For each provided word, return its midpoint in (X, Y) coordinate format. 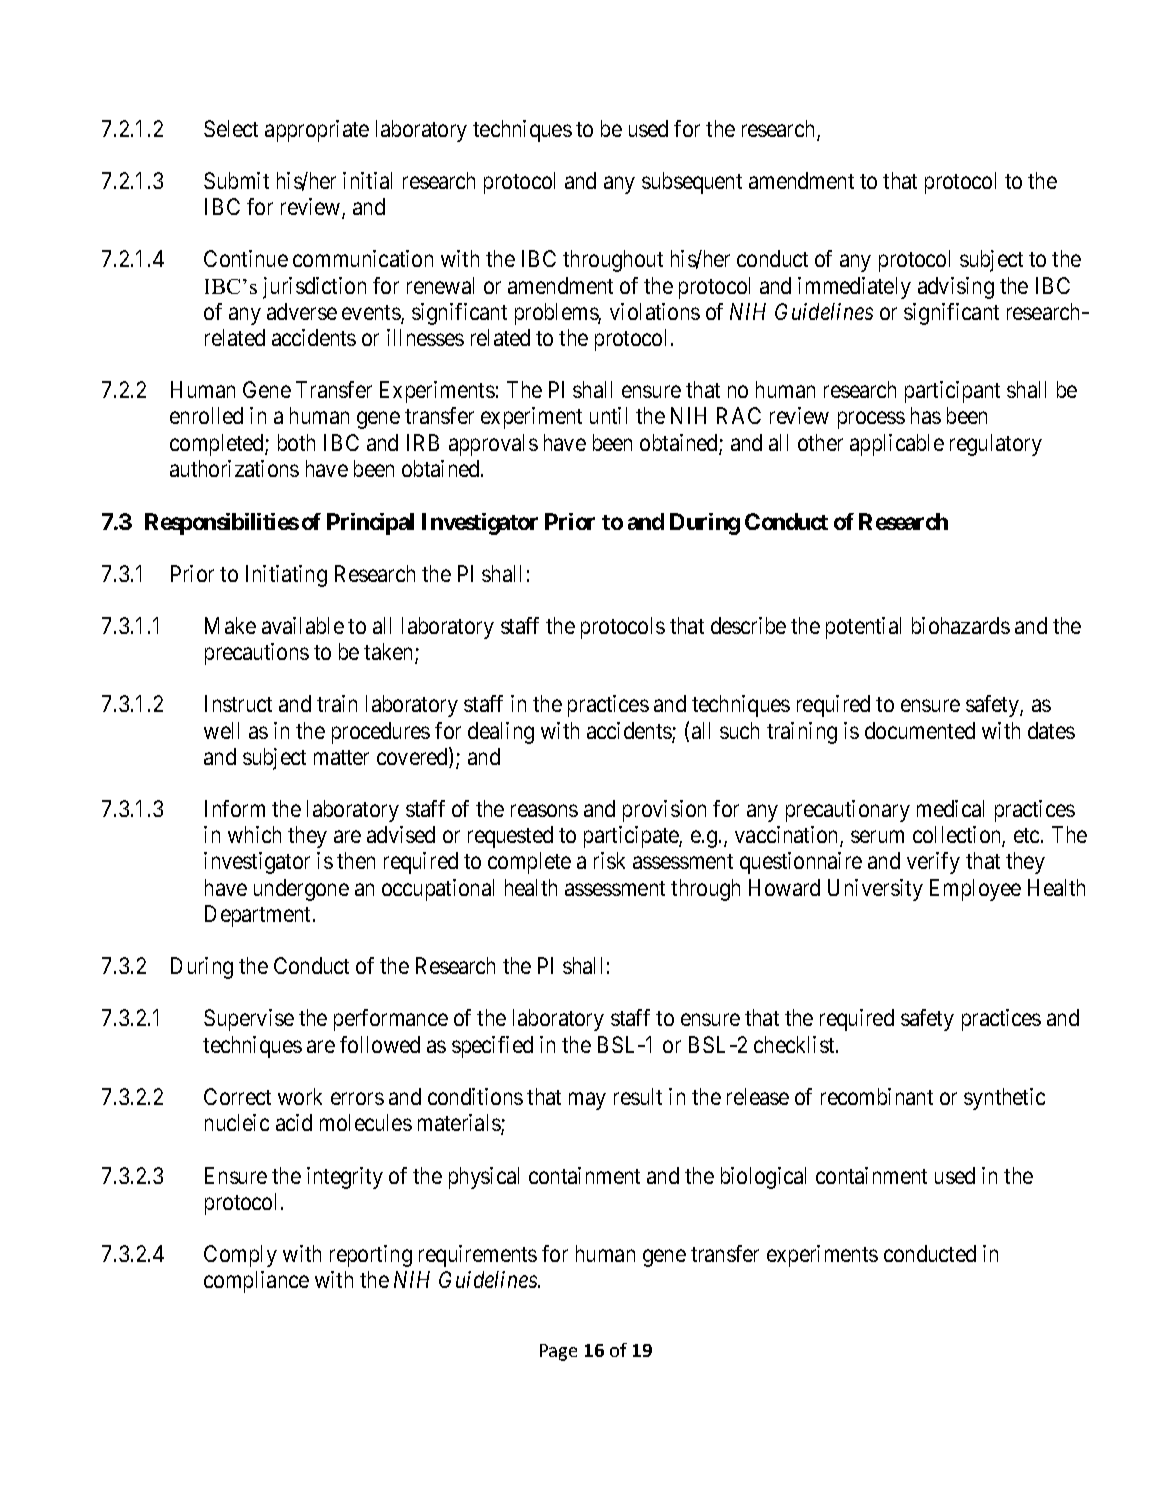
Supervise (249, 1020)
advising (956, 288)
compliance (256, 1282)
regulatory (996, 445)
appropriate (317, 131)
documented (920, 730)
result (638, 1096)
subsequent (692, 183)
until (608, 415)
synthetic (1004, 1099)
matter (341, 757)
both (296, 442)
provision (664, 811)
